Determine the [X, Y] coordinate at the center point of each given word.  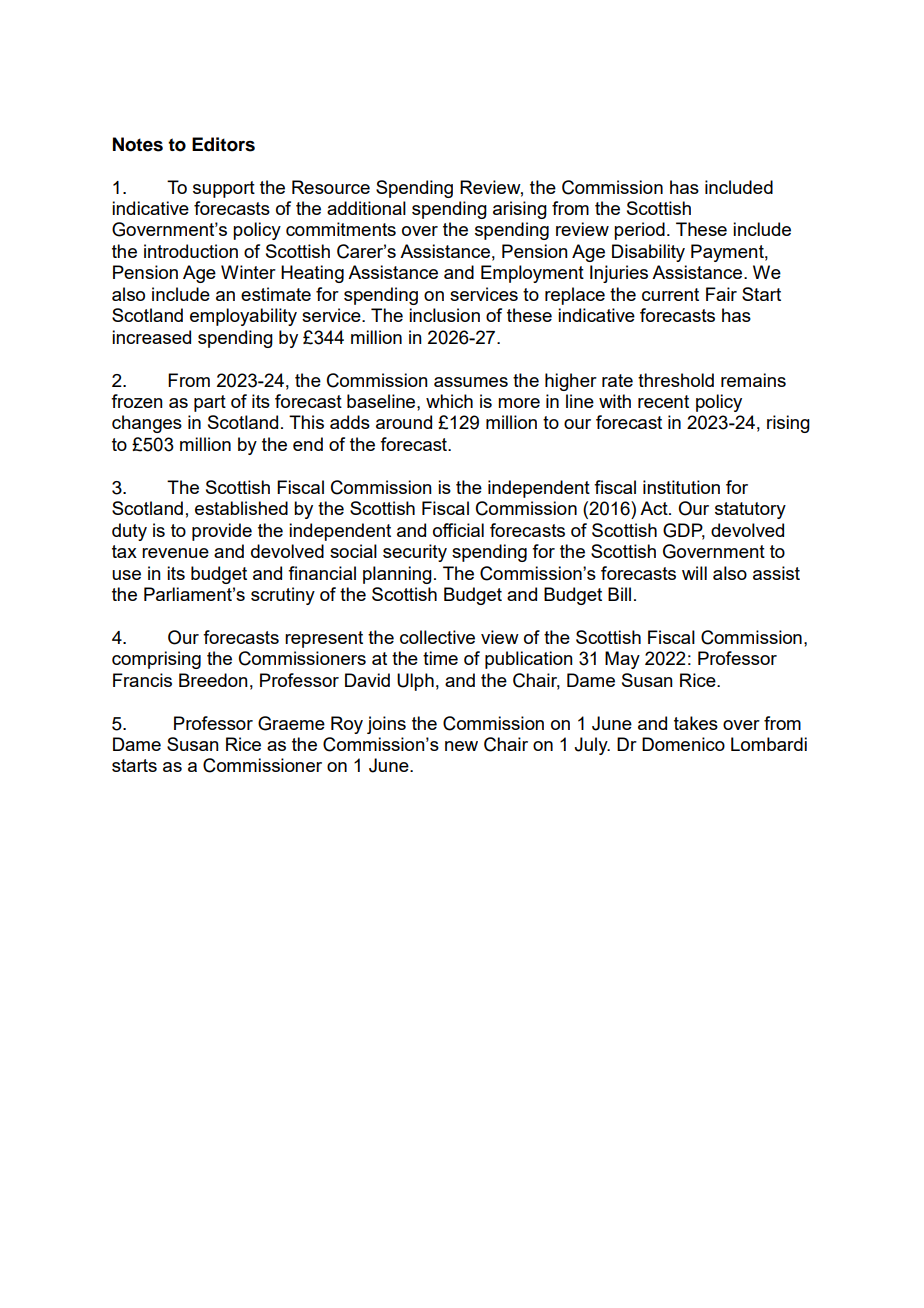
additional [366, 208]
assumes [471, 382]
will [694, 573]
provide [222, 532]
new [461, 746]
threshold [676, 380]
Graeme [291, 723]
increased [151, 337]
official [458, 530]
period [639, 231]
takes [696, 723]
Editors [223, 144]
